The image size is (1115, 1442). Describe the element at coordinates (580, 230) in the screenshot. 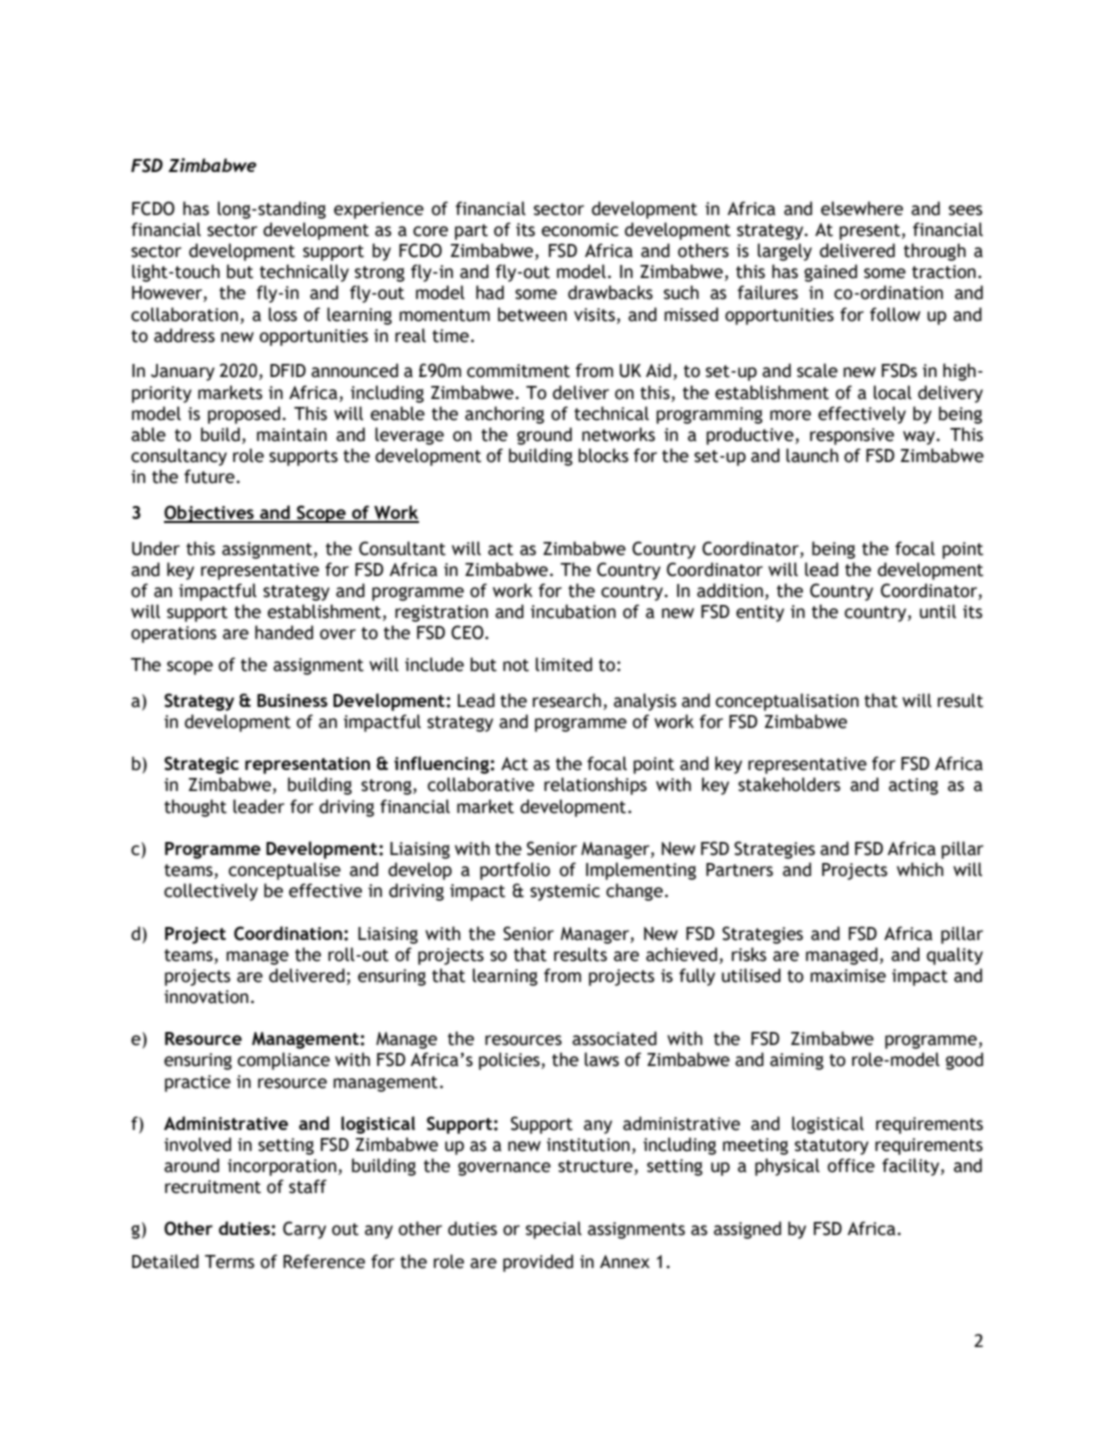

I see `economic` at that location.
